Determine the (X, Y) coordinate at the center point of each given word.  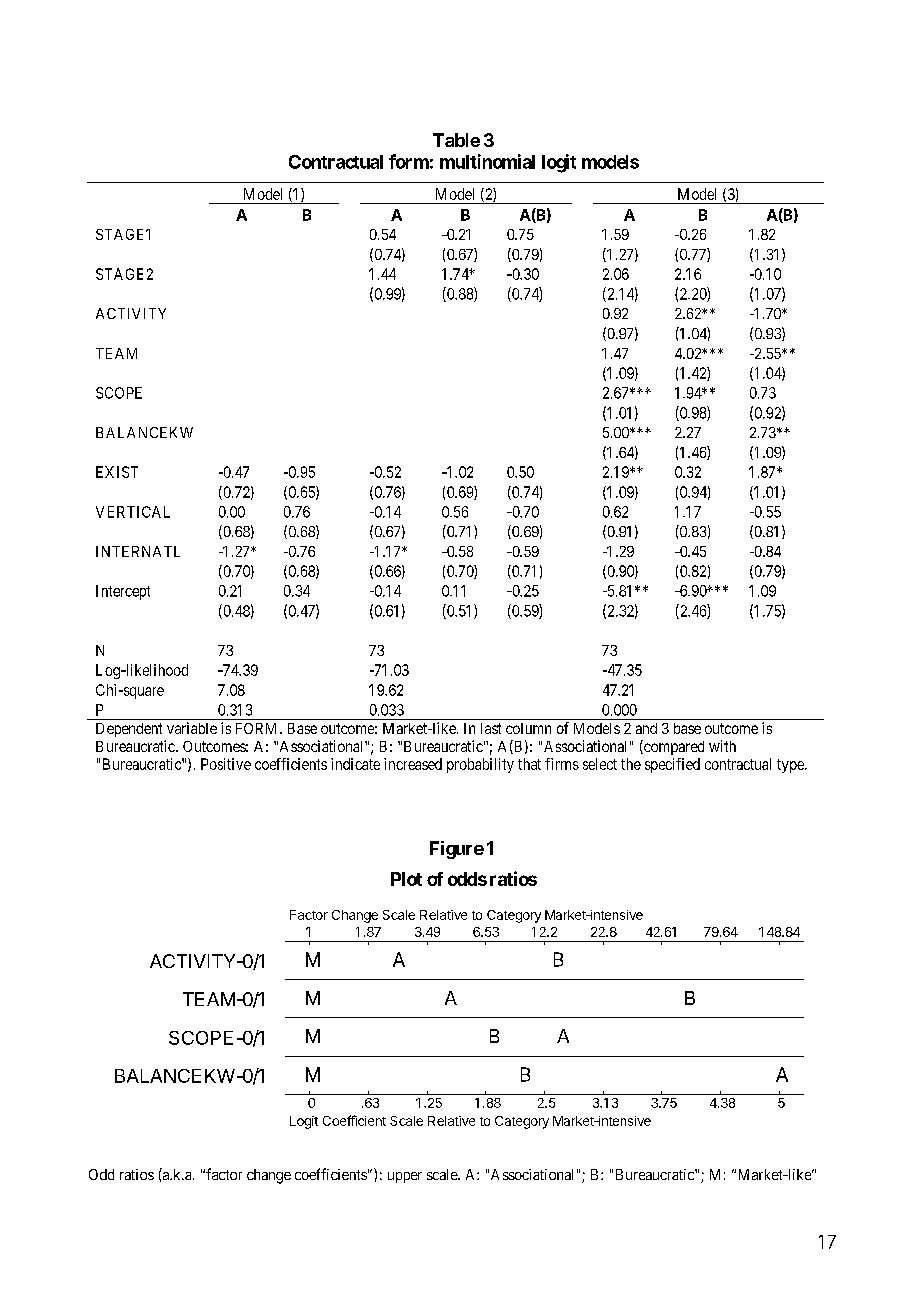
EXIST (117, 472)
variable (192, 728)
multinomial (487, 161)
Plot (406, 879)
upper (405, 1177)
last (491, 728)
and (646, 728)
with (722, 746)
